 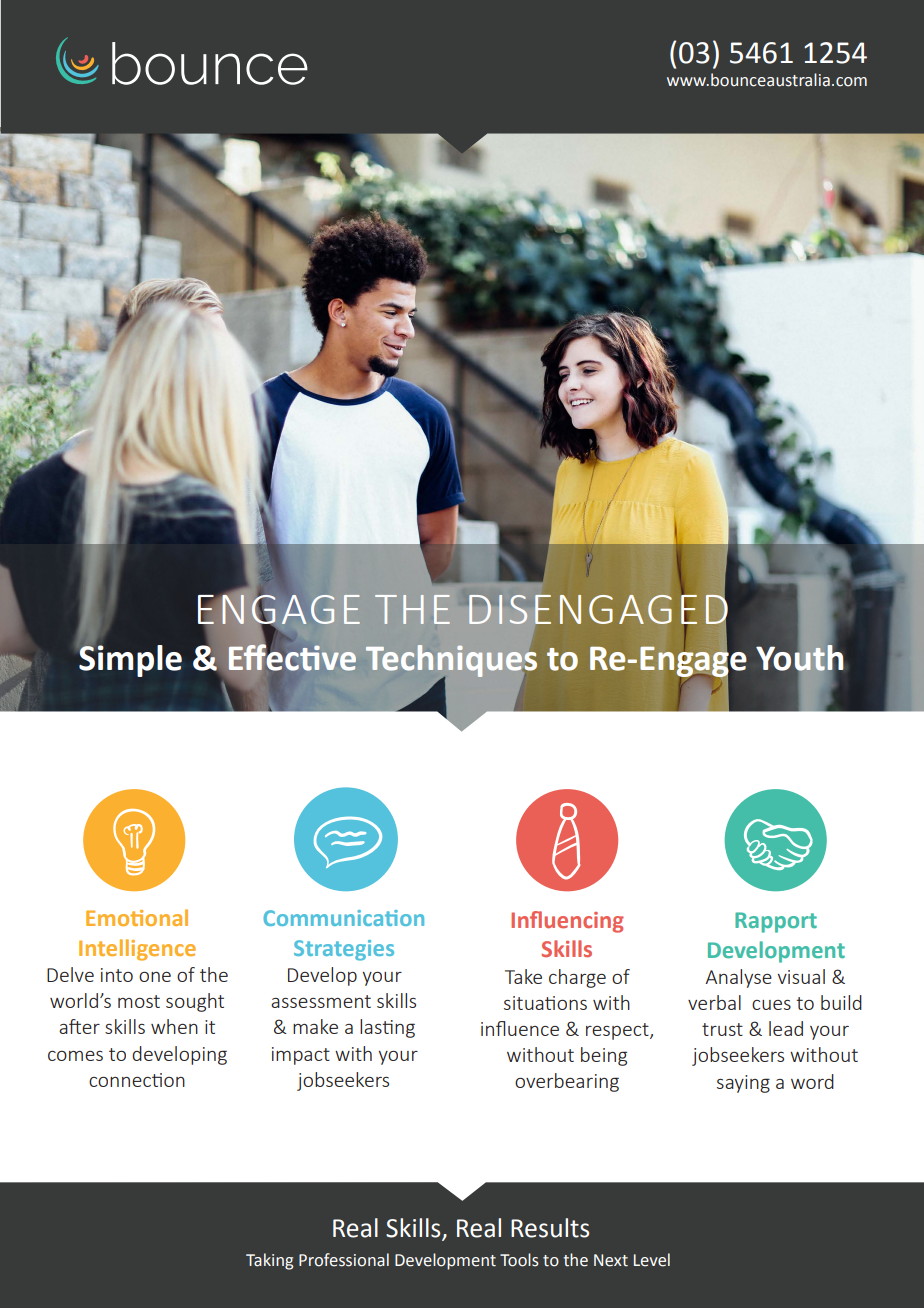 What do you see at coordinates (137, 950) in the screenshot?
I see `Intelligence` at bounding box center [137, 950].
